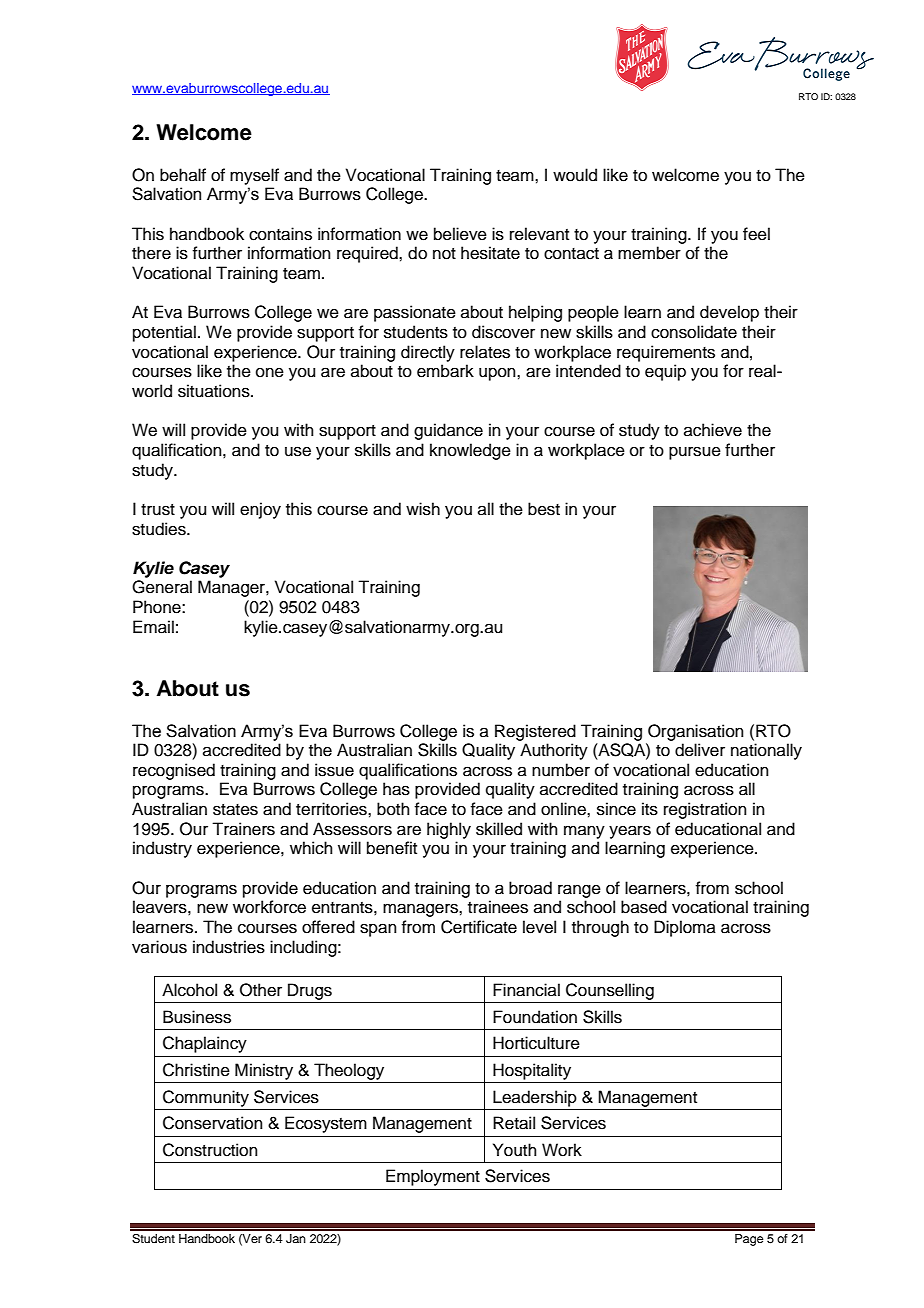 This page has width=924, height=1308. Describe the element at coordinates (448, 431) in the page. I see `guidance` at that location.
